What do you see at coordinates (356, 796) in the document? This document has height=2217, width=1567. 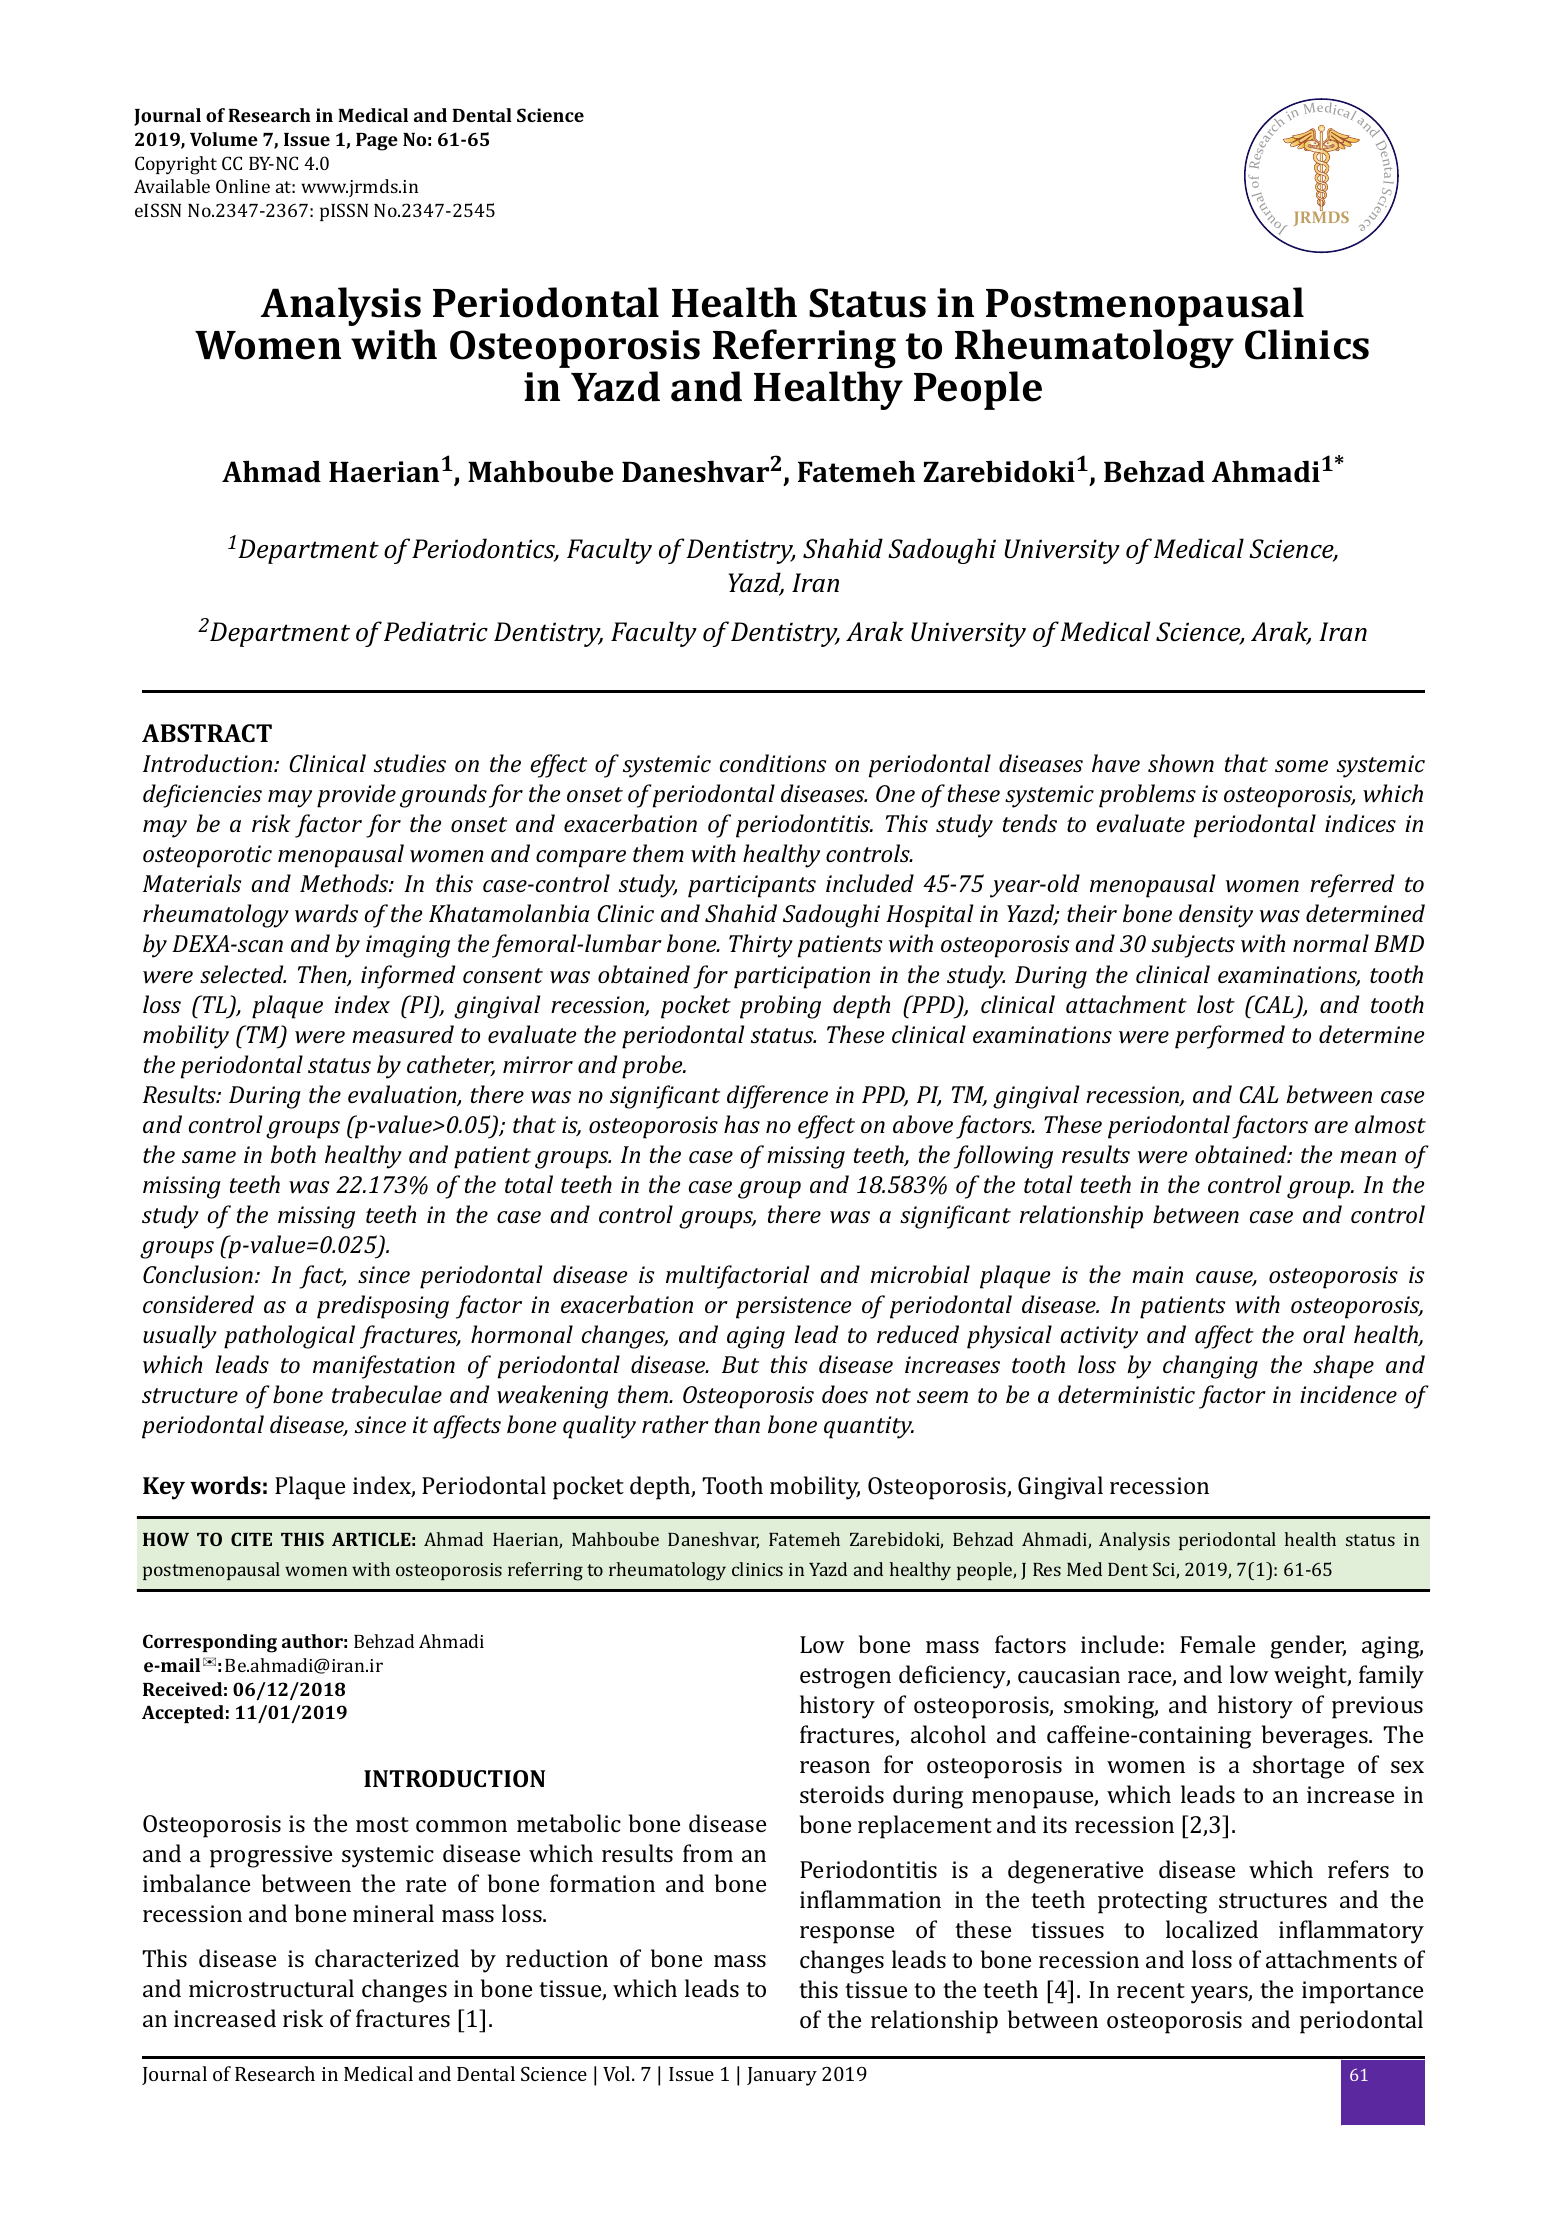 I see `provide` at bounding box center [356, 796].
